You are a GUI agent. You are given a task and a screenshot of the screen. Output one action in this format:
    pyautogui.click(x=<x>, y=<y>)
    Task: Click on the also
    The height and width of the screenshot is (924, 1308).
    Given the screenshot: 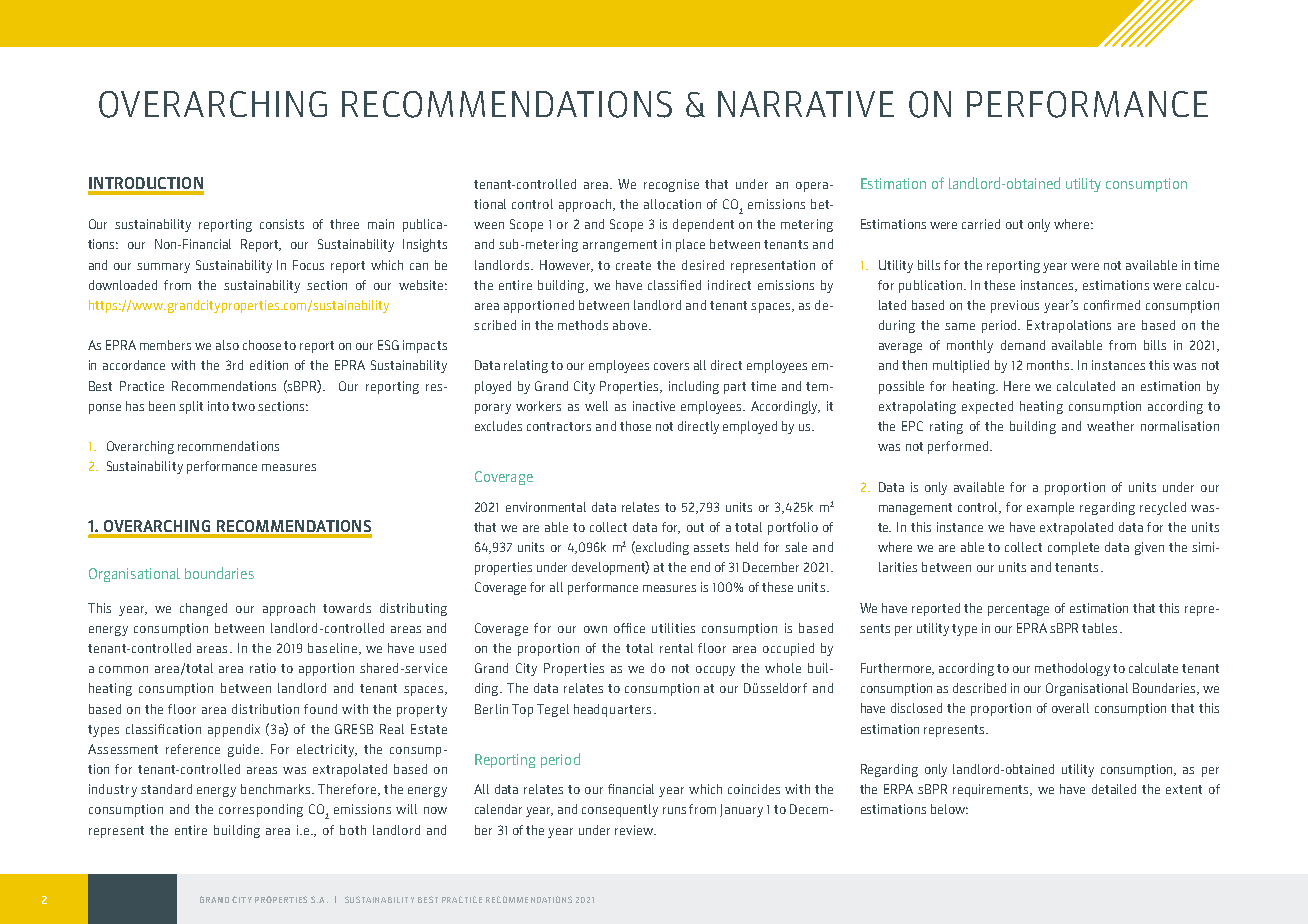 What is the action you would take?
    pyautogui.click(x=227, y=345)
